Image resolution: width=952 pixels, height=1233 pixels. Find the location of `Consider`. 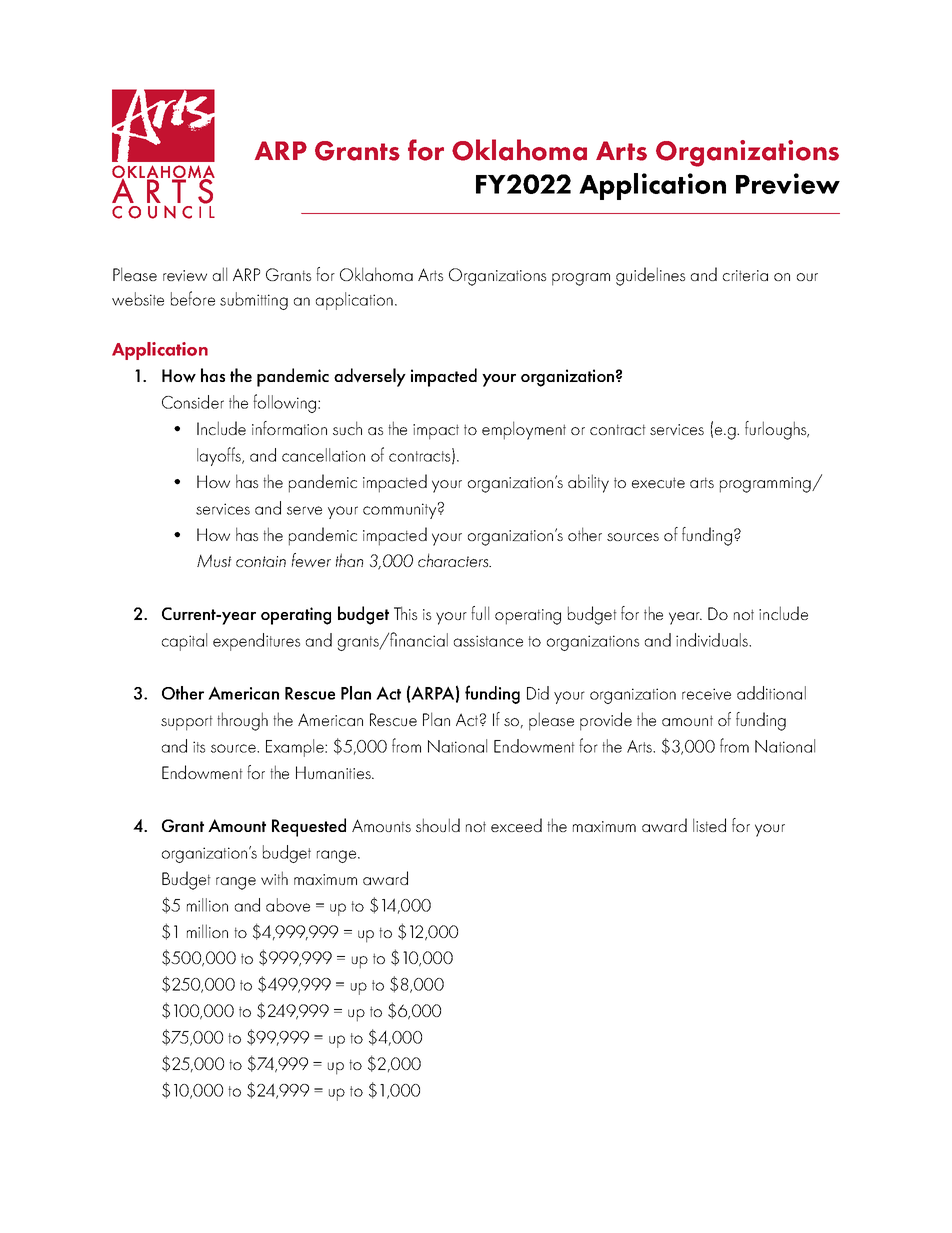

Consider is located at coordinates (193, 402).
